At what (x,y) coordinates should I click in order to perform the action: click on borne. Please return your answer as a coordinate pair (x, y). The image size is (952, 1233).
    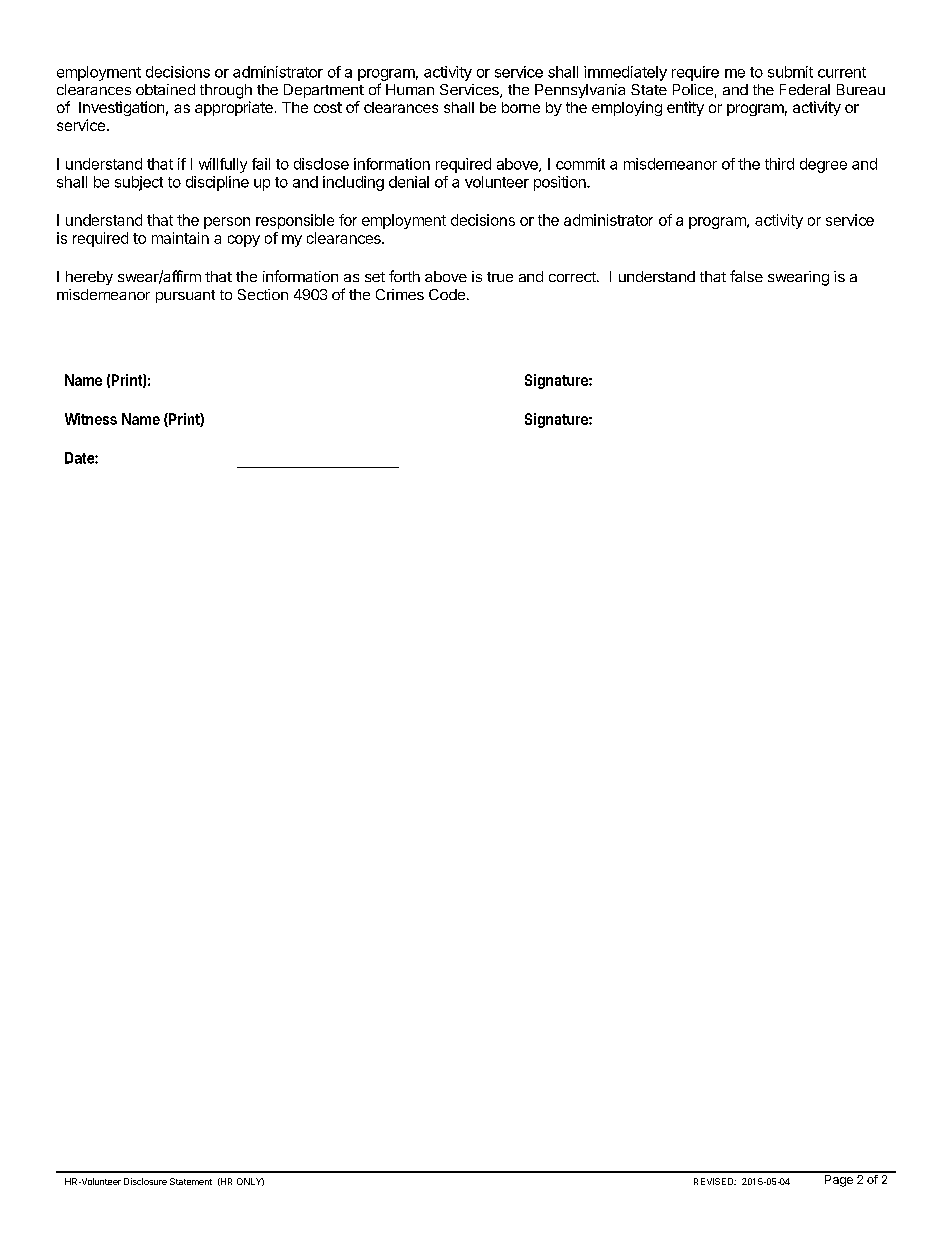
    Looking at the image, I should click on (521, 107).
